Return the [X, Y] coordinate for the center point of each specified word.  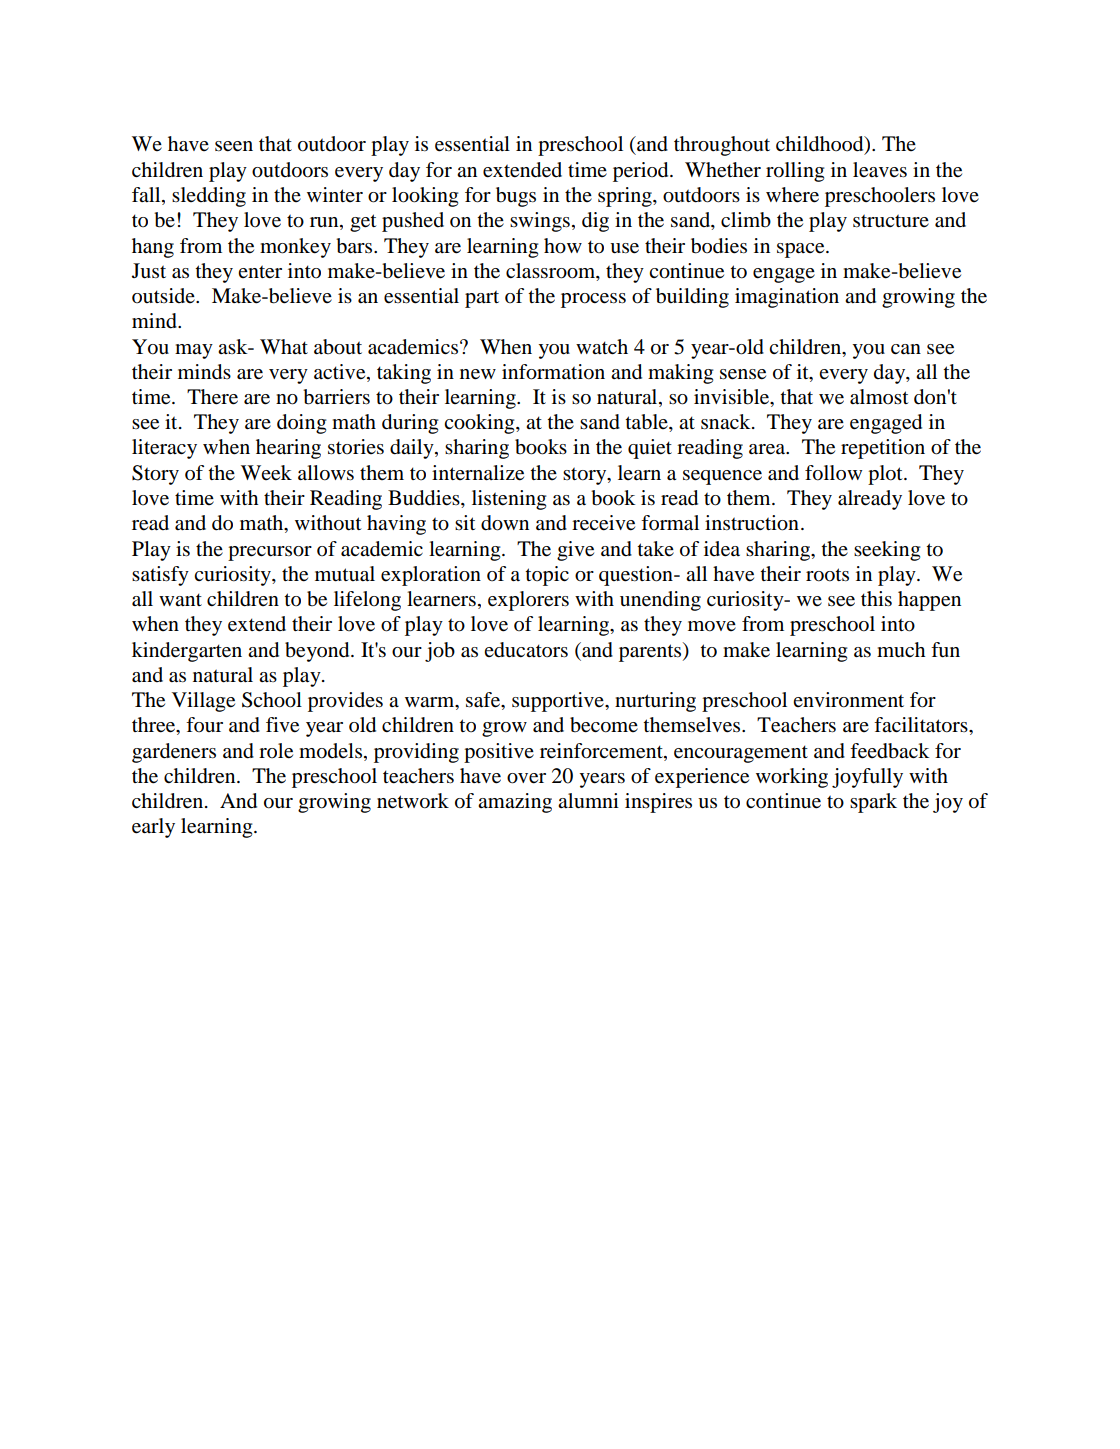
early [153, 828]
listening [509, 500]
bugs [516, 197]
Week [266, 473]
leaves [880, 170]
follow [833, 473]
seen [234, 146]
